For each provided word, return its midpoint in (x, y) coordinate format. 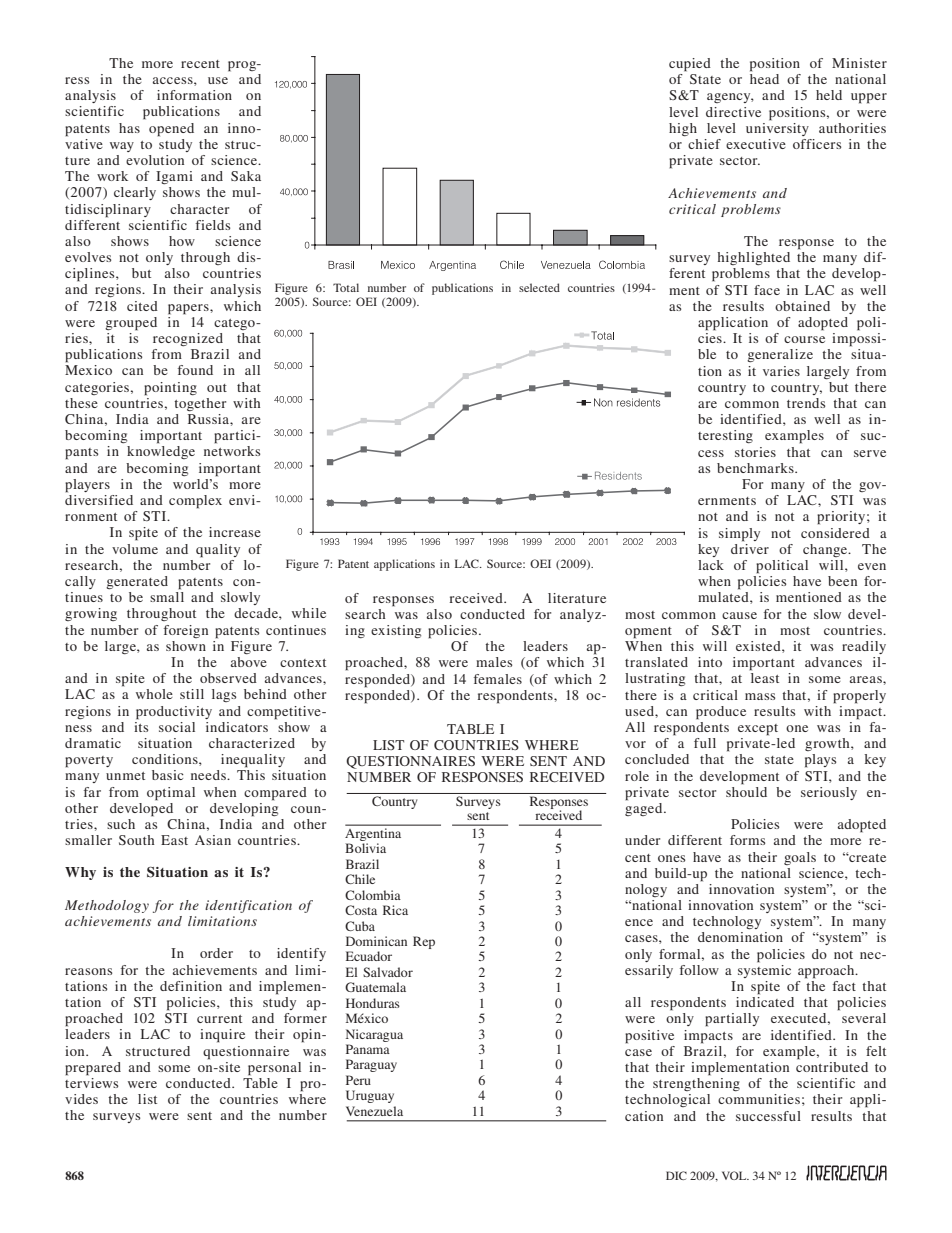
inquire (222, 1036)
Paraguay (371, 1065)
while (309, 613)
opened (171, 130)
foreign (186, 631)
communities (759, 1099)
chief (704, 144)
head (764, 79)
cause (739, 615)
